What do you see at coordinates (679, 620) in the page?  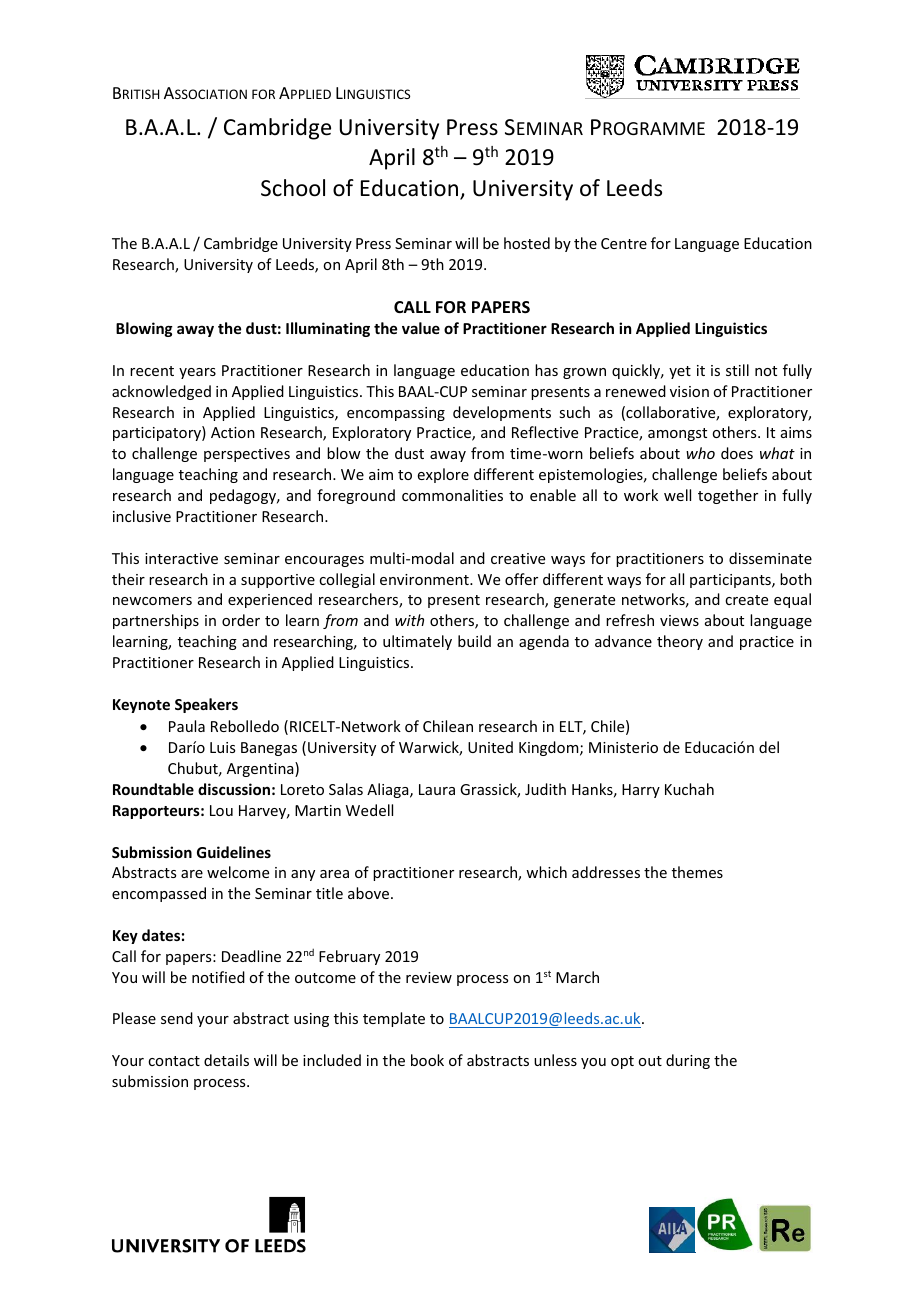 I see `views` at bounding box center [679, 620].
